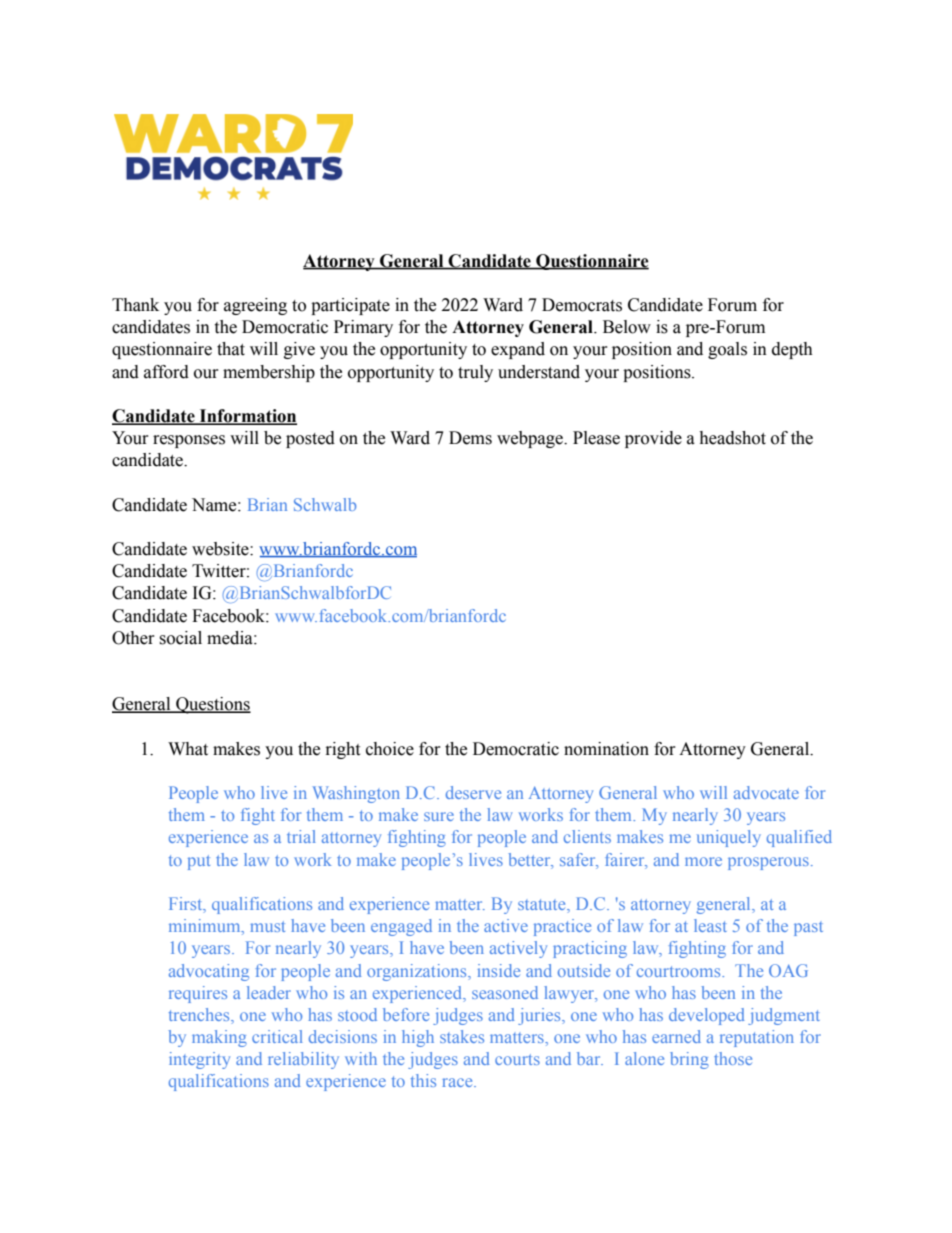  I want to click on that, so click(231, 349).
